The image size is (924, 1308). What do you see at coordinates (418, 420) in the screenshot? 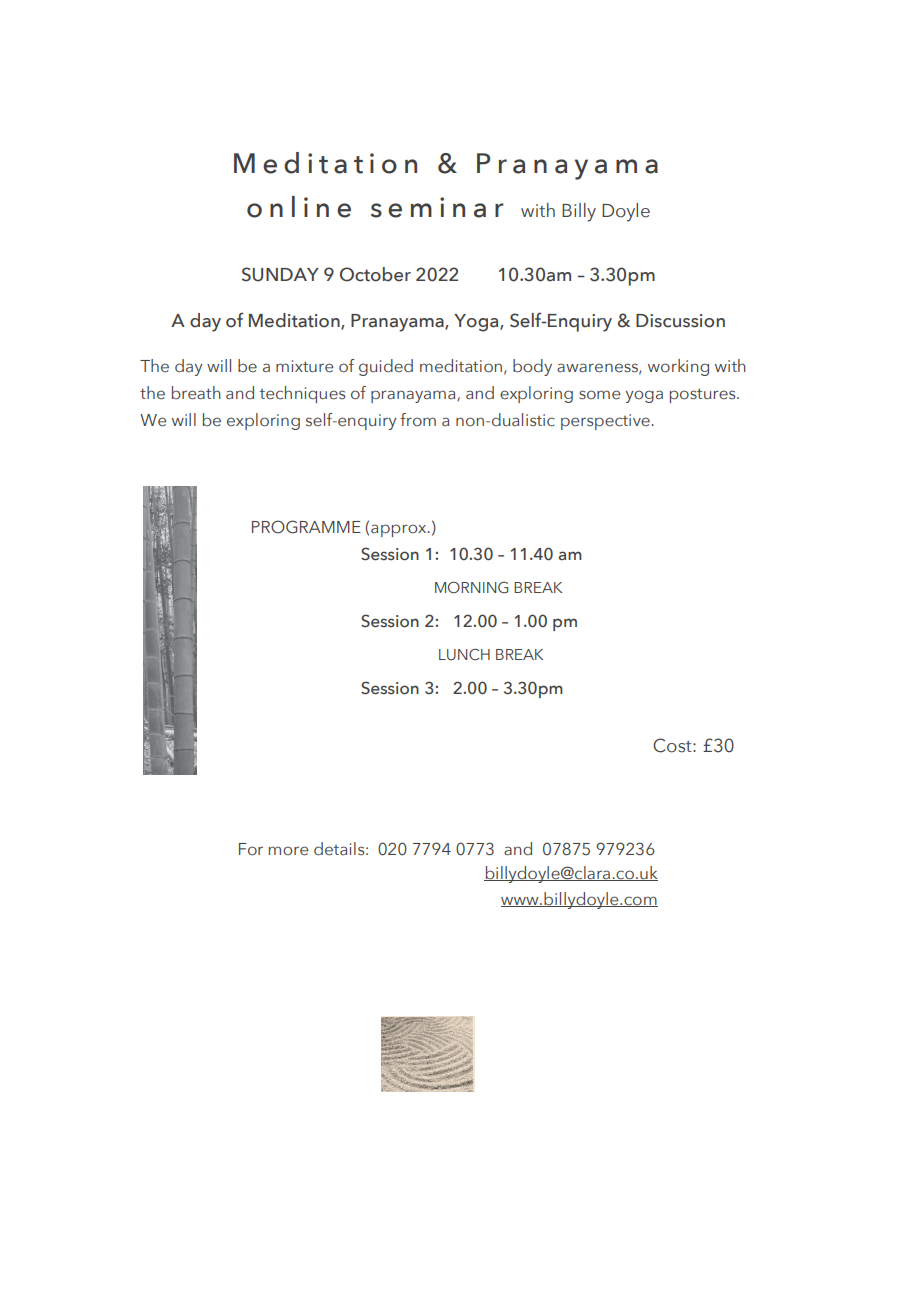
I see `from` at bounding box center [418, 420].
